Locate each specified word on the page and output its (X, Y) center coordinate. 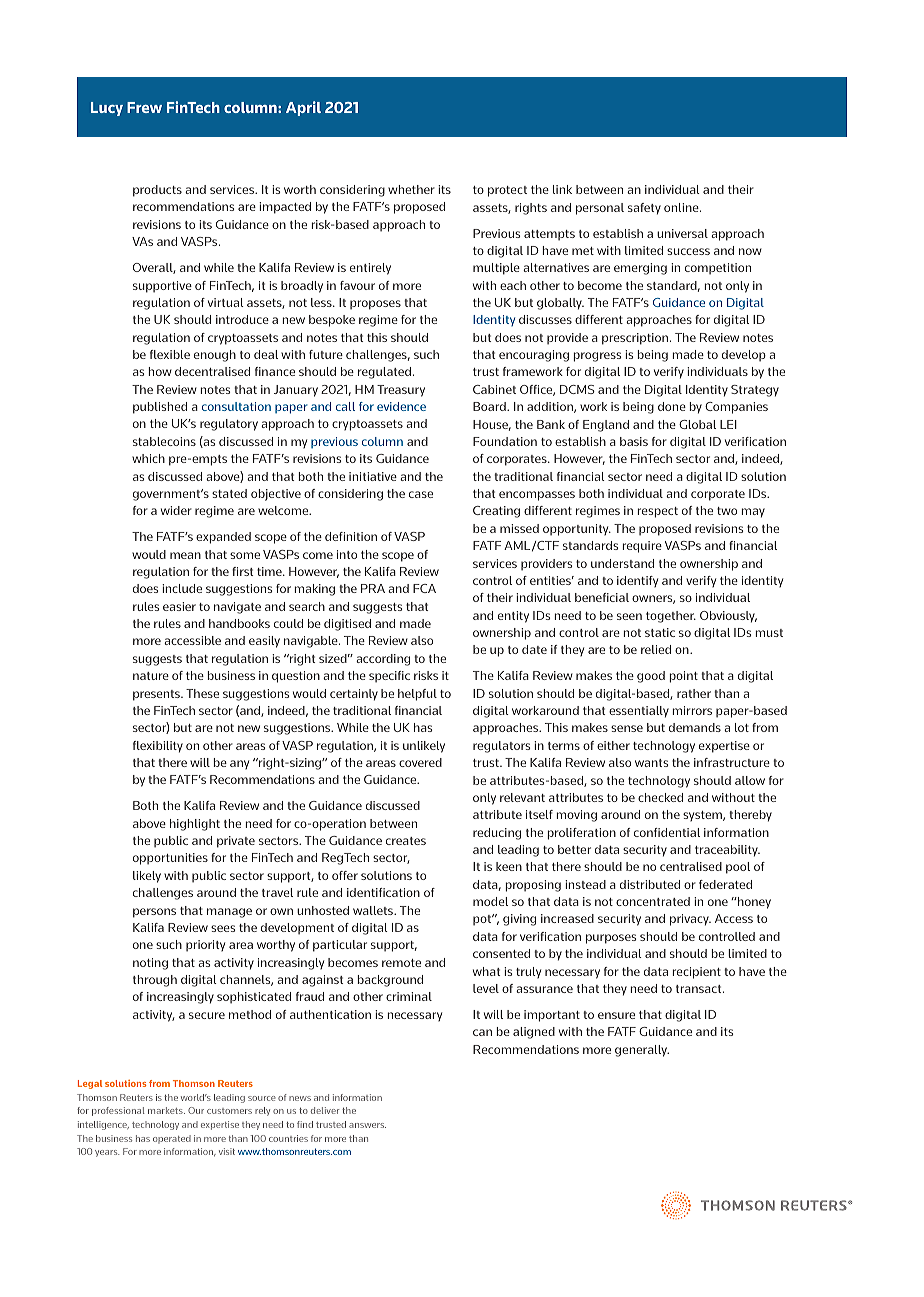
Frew (144, 107)
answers (367, 1125)
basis (634, 441)
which (148, 458)
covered (420, 762)
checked (660, 797)
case (421, 494)
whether (411, 189)
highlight (195, 825)
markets (166, 1110)
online (682, 207)
